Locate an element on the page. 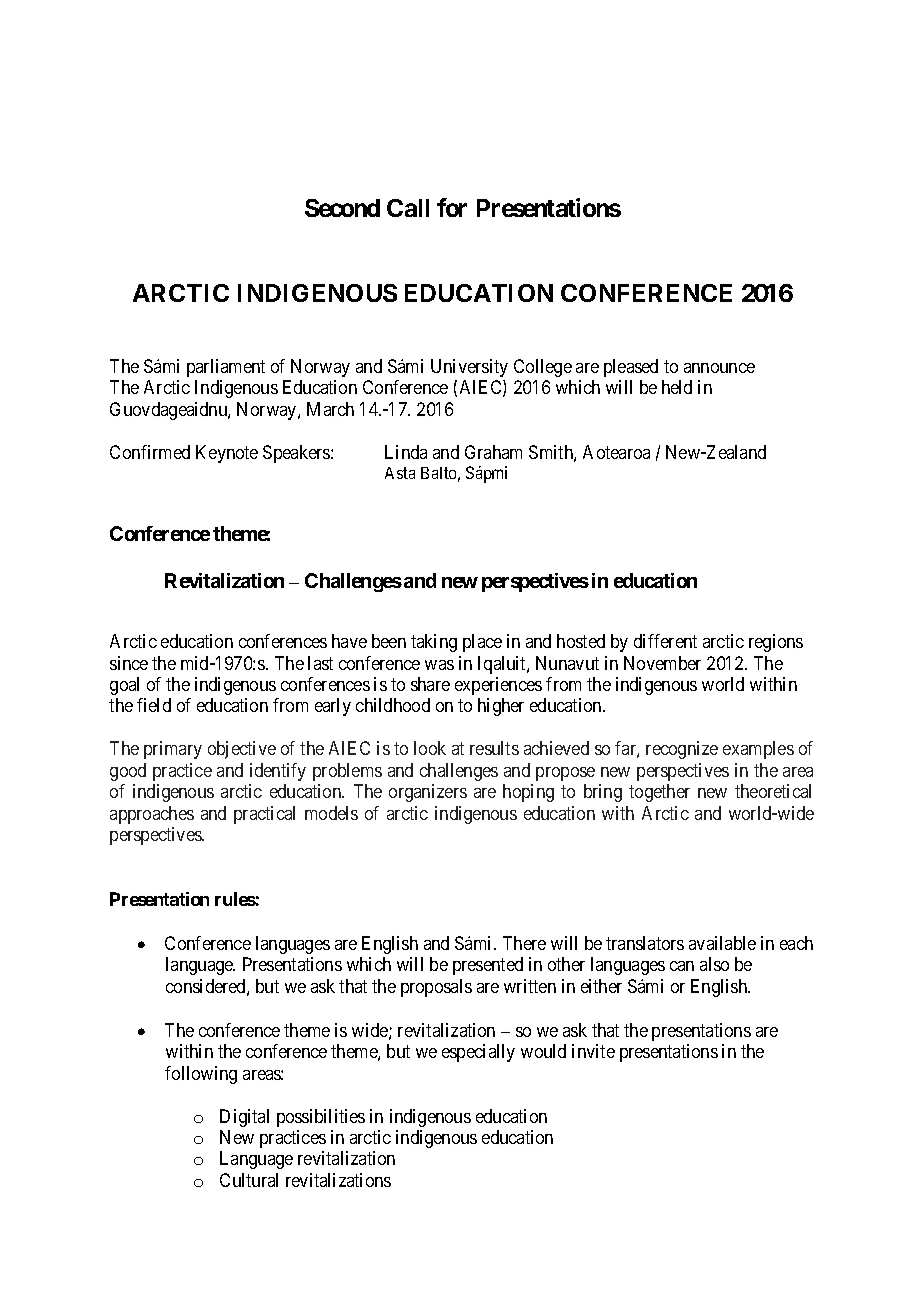 This page has height=1308, width=924. place is located at coordinates (482, 643).
